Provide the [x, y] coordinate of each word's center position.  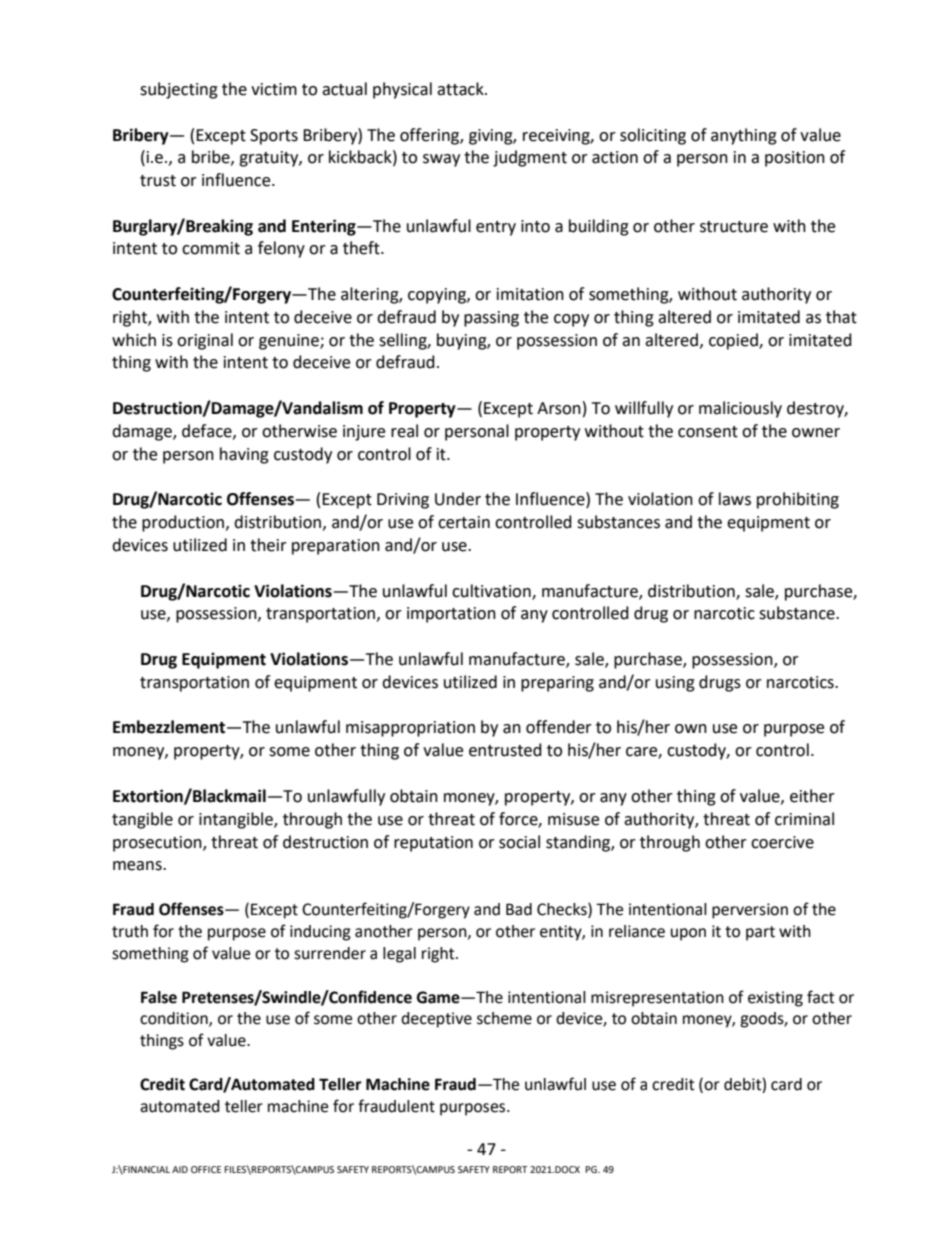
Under [458, 499]
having [244, 455]
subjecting [179, 90]
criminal [804, 819]
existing [775, 999]
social [519, 842]
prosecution [158, 844]
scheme [504, 1018]
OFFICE [206, 1169]
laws [735, 499]
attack [461, 89]
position [795, 159]
